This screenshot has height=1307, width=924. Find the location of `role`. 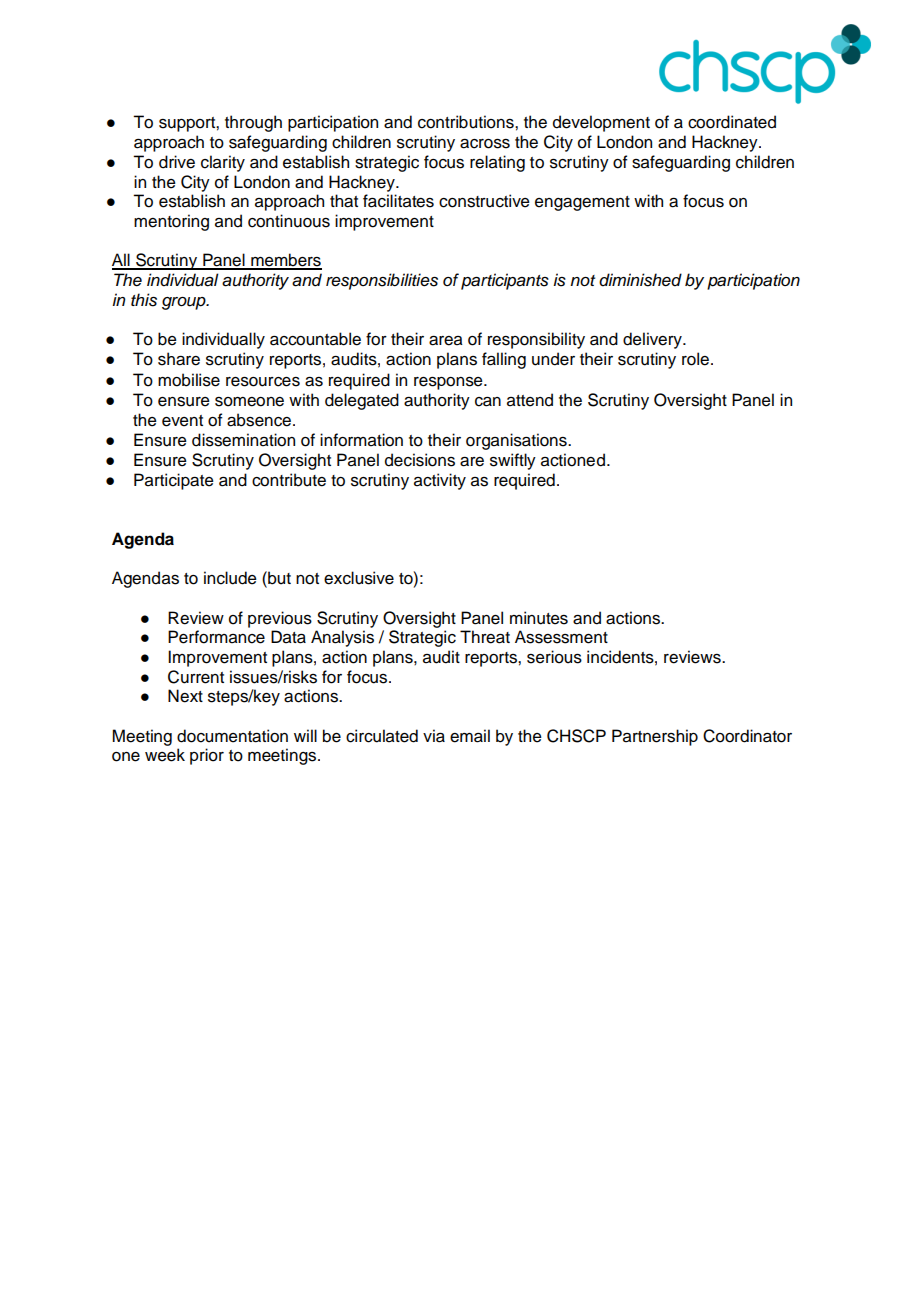

role is located at coordinates (695, 359).
